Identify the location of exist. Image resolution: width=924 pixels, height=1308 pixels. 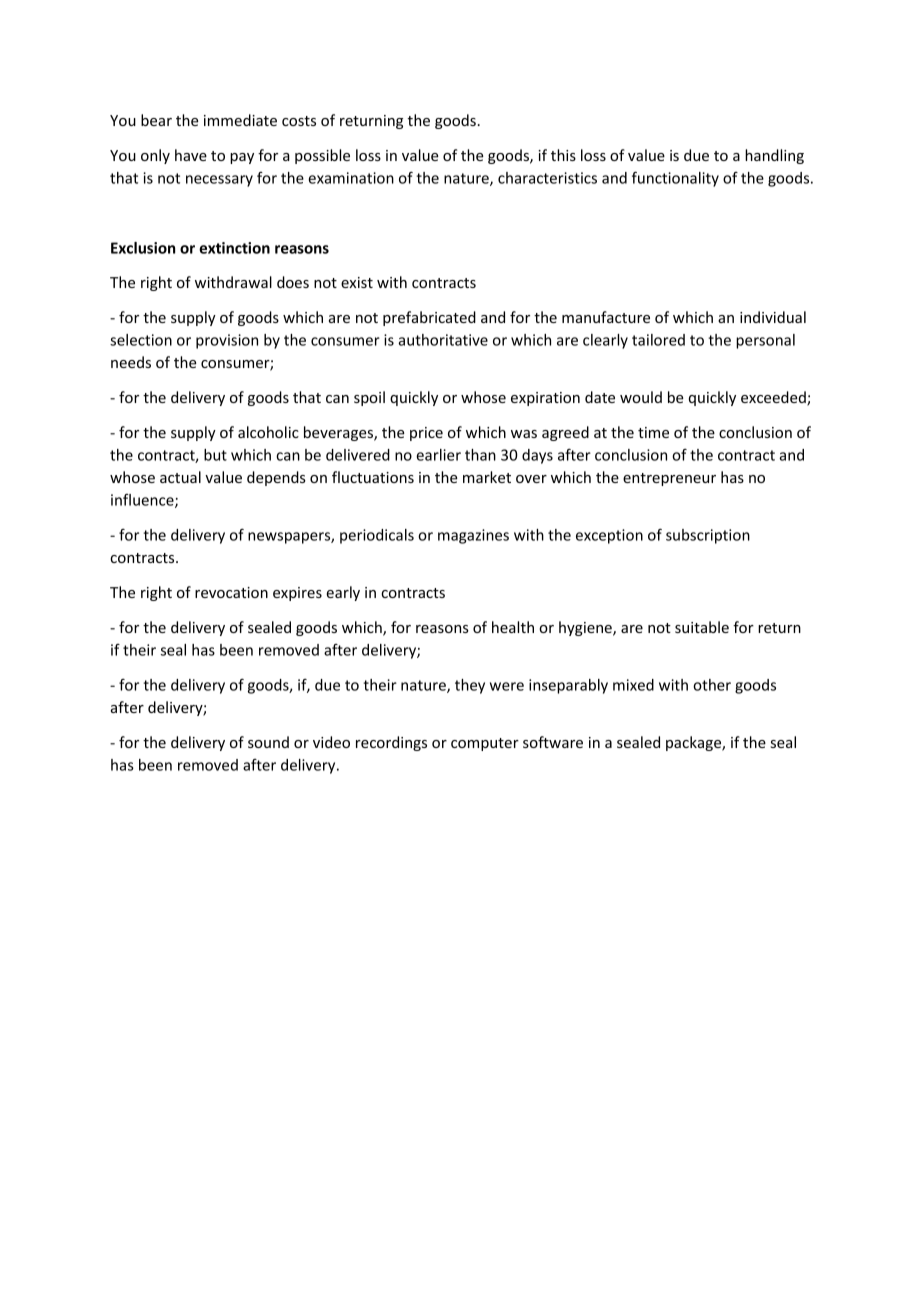
(357, 282).
